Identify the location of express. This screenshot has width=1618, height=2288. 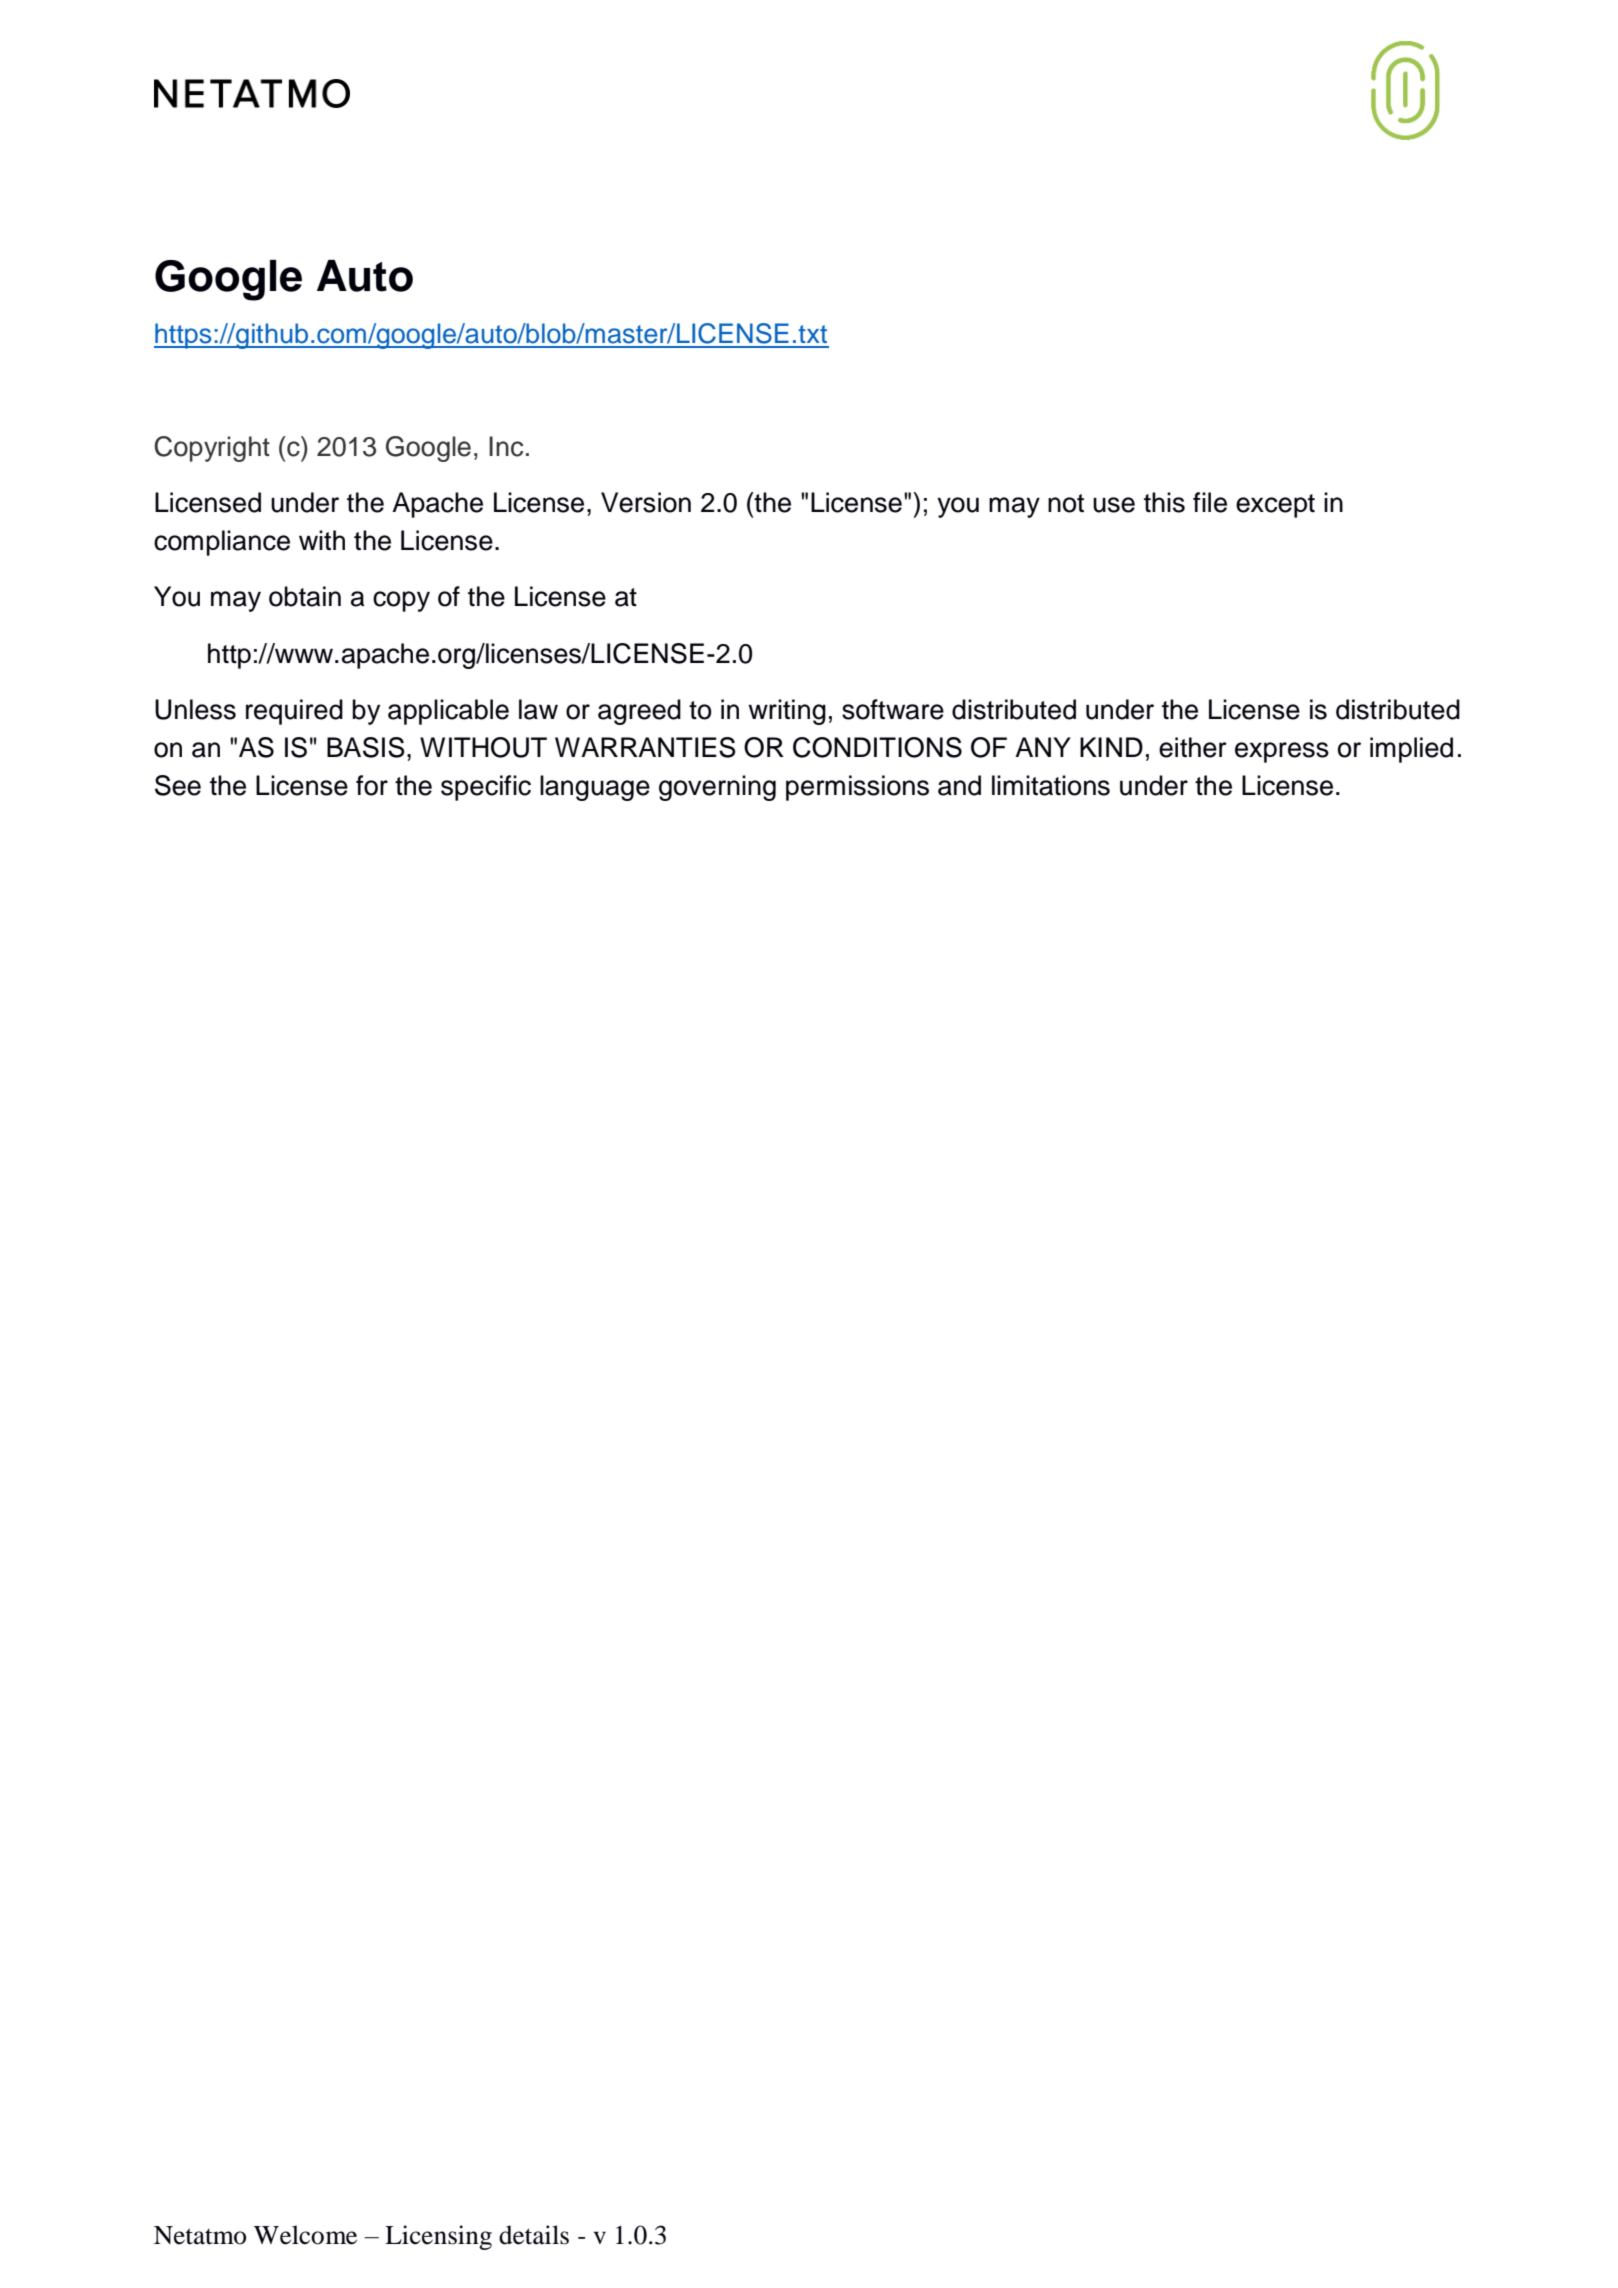
(1282, 752).
